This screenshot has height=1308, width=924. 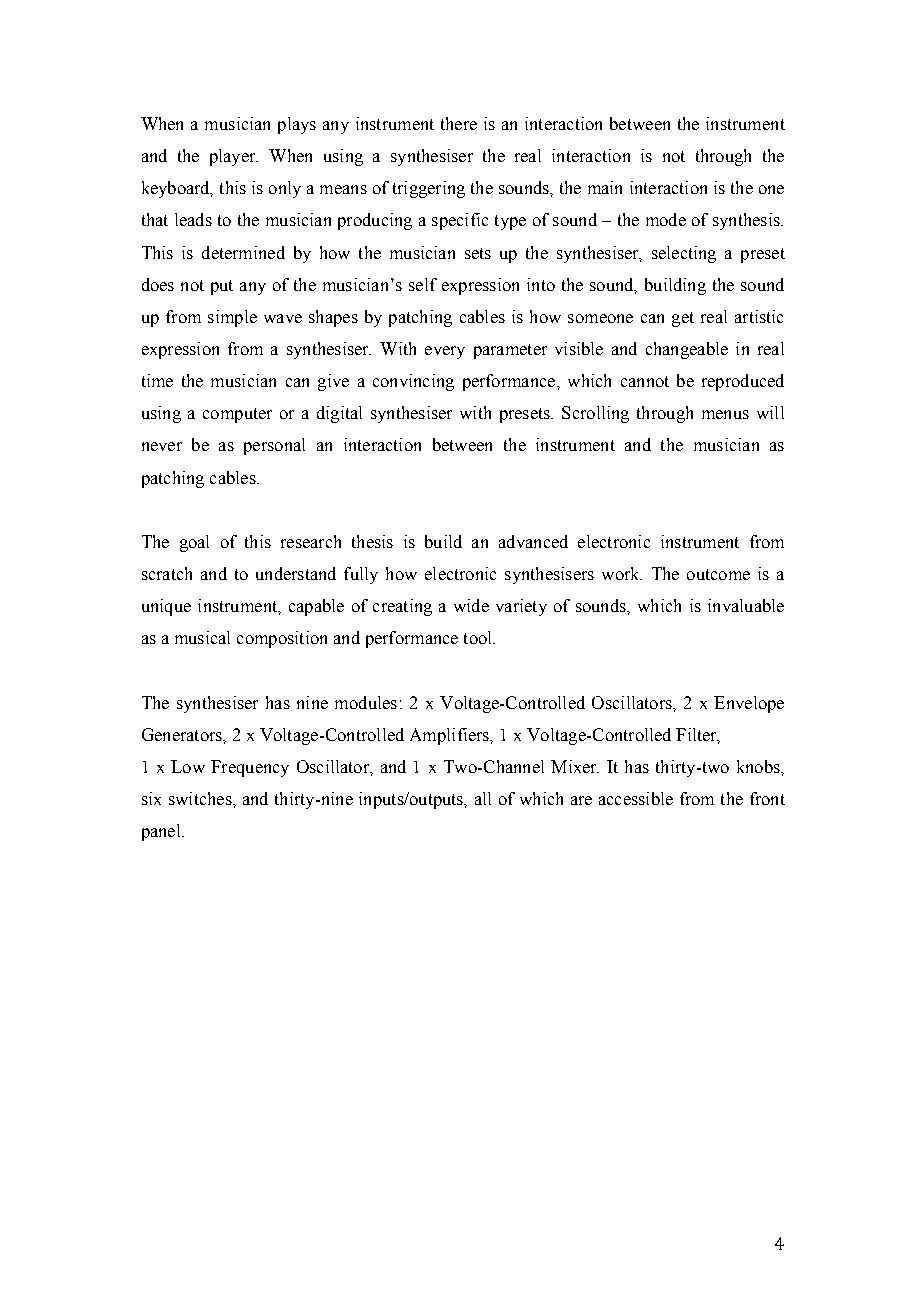 What do you see at coordinates (483, 798) in the screenshot?
I see `all` at bounding box center [483, 798].
